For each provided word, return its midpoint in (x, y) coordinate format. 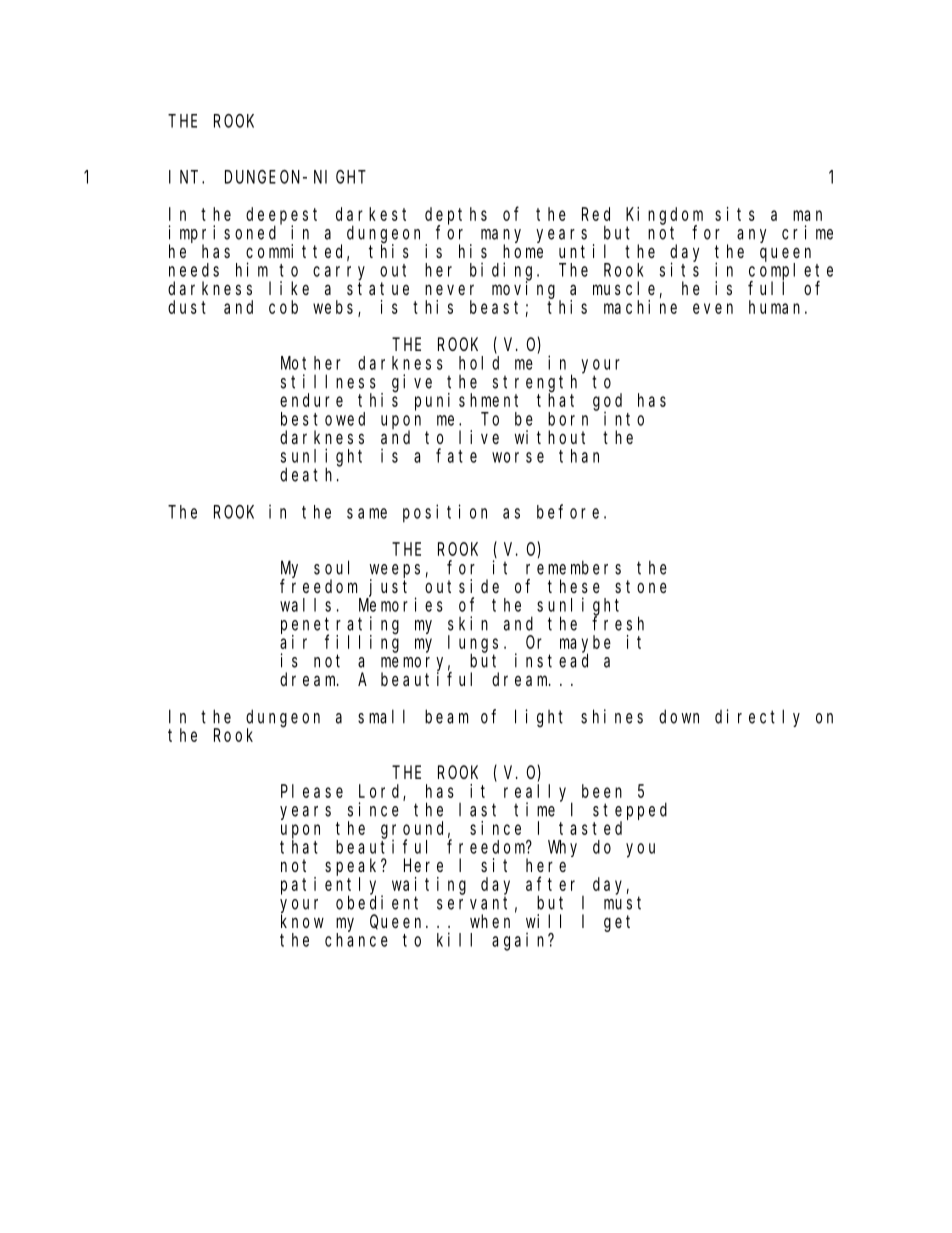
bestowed (323, 419)
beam (446, 716)
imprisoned (222, 235)
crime (807, 232)
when (490, 921)
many (501, 237)
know (302, 921)
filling (362, 643)
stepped (630, 812)
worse (518, 457)
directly (757, 718)
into (624, 418)
